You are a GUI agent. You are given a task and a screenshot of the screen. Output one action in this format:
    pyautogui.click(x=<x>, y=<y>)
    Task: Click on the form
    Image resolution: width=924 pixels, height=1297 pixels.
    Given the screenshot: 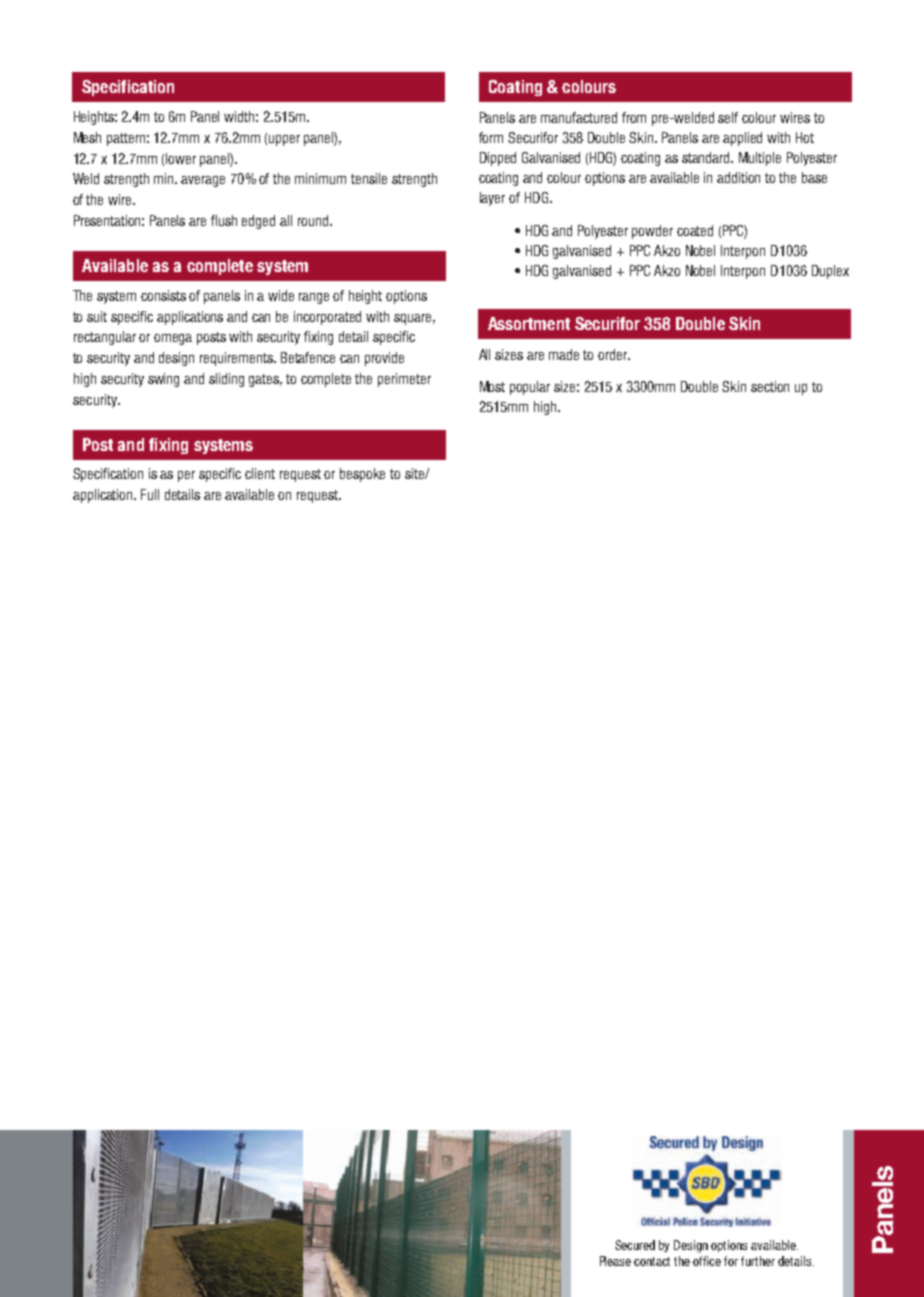 What is the action you would take?
    pyautogui.click(x=491, y=137)
